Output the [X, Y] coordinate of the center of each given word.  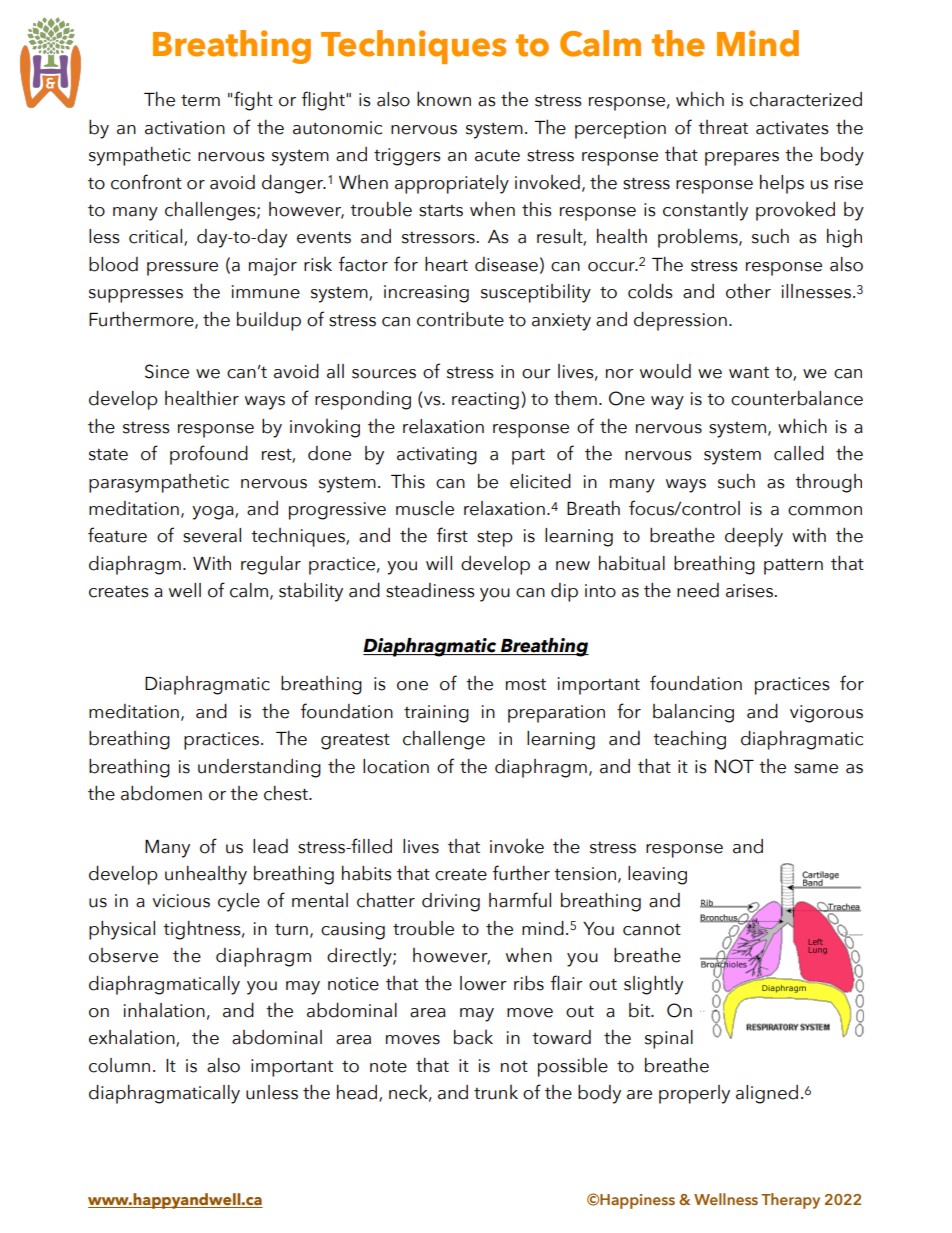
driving [451, 902]
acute [497, 155]
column [119, 1065]
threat [723, 127]
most [526, 685]
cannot [652, 929]
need [698, 590]
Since [167, 371]
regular [271, 565]
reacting [485, 401]
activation [185, 128]
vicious [181, 901]
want [749, 373]
